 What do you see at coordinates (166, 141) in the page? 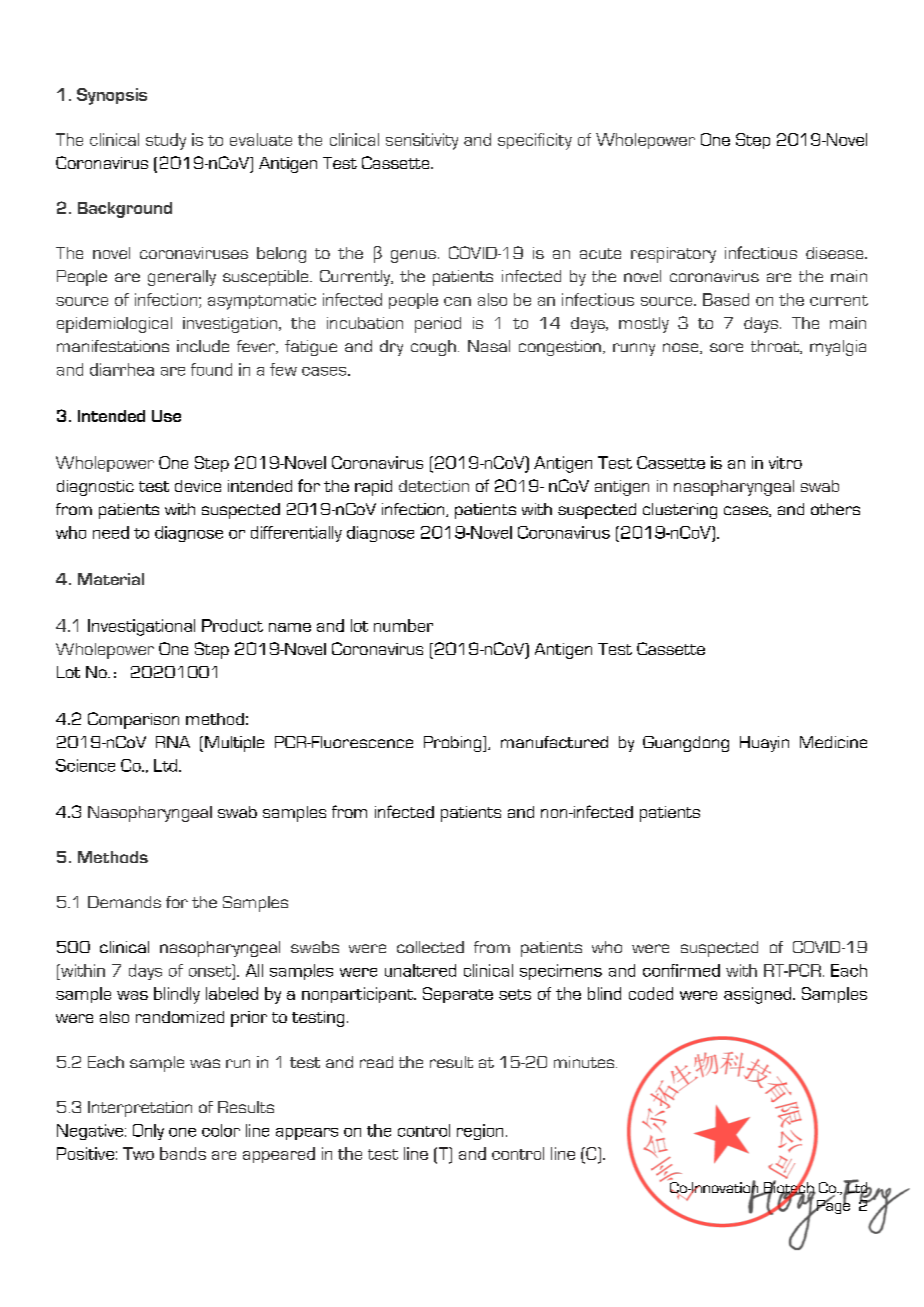
I see `study` at bounding box center [166, 141].
